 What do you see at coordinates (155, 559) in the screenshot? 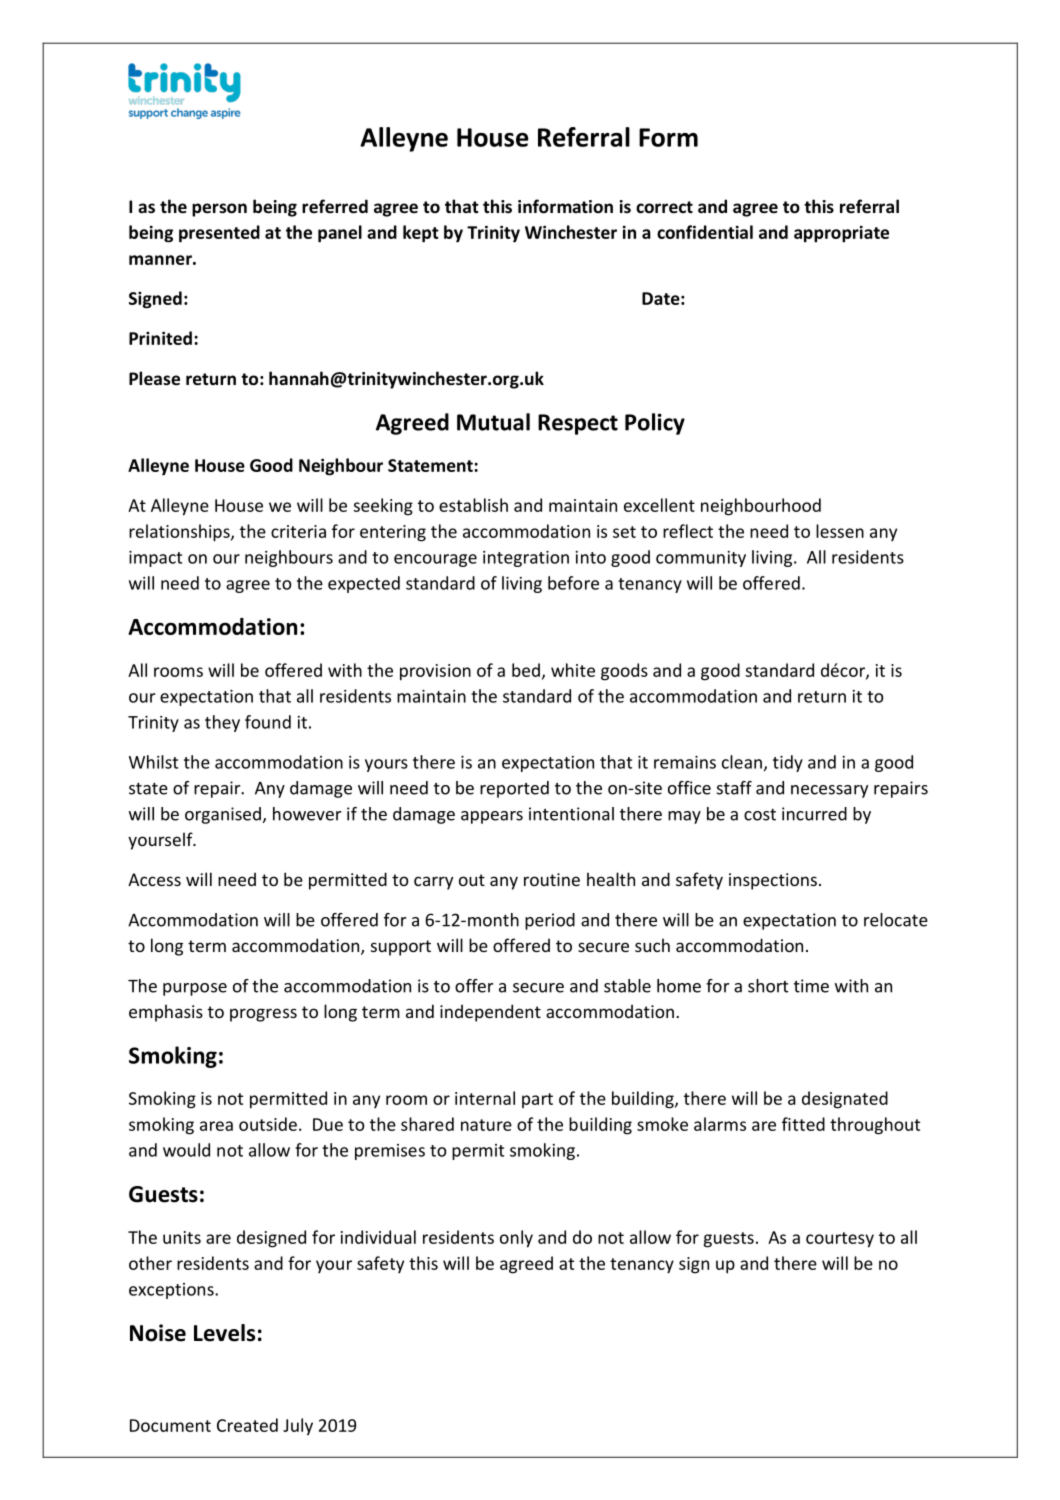
I see `impact` at bounding box center [155, 559].
